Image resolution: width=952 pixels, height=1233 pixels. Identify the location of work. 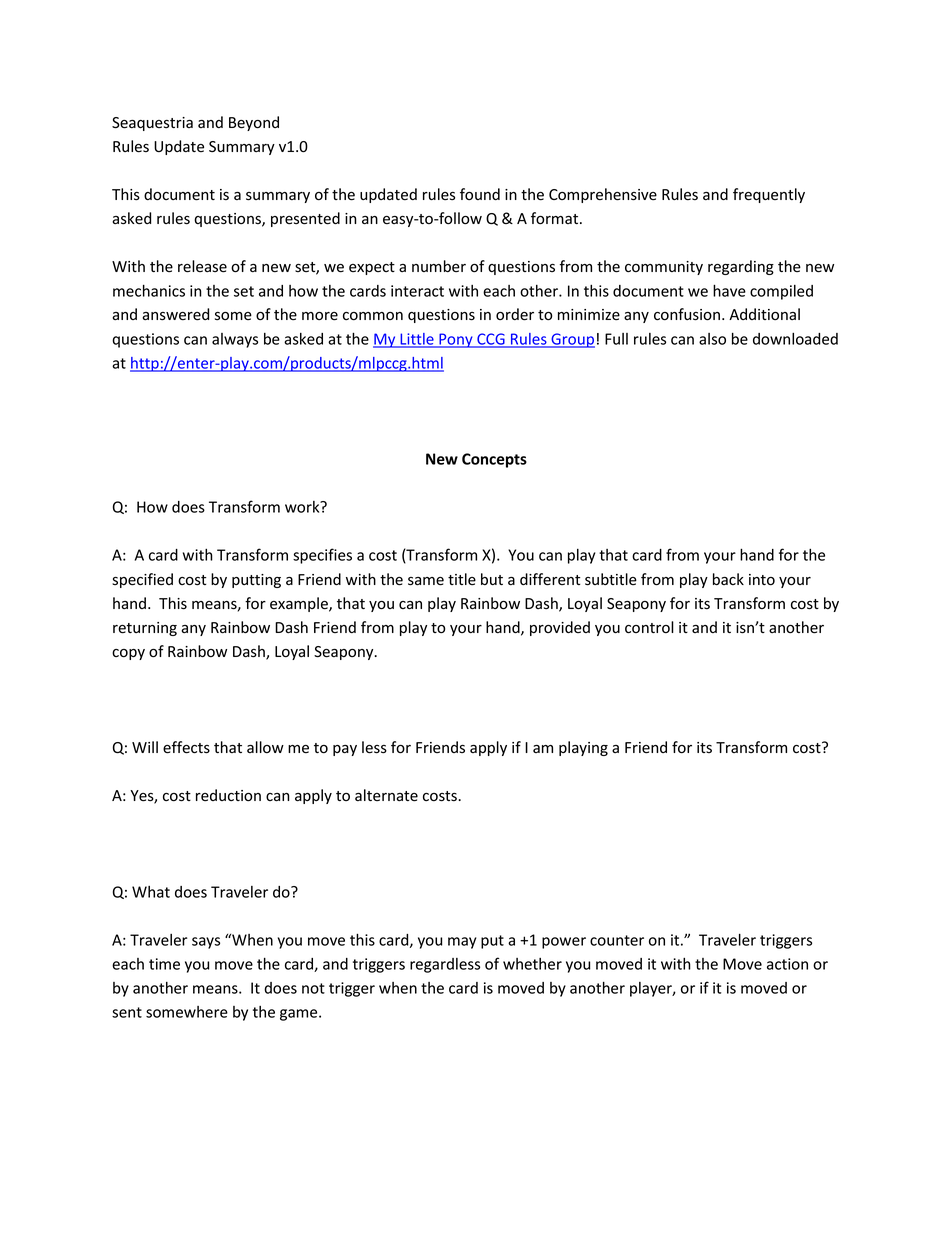
(303, 507).
